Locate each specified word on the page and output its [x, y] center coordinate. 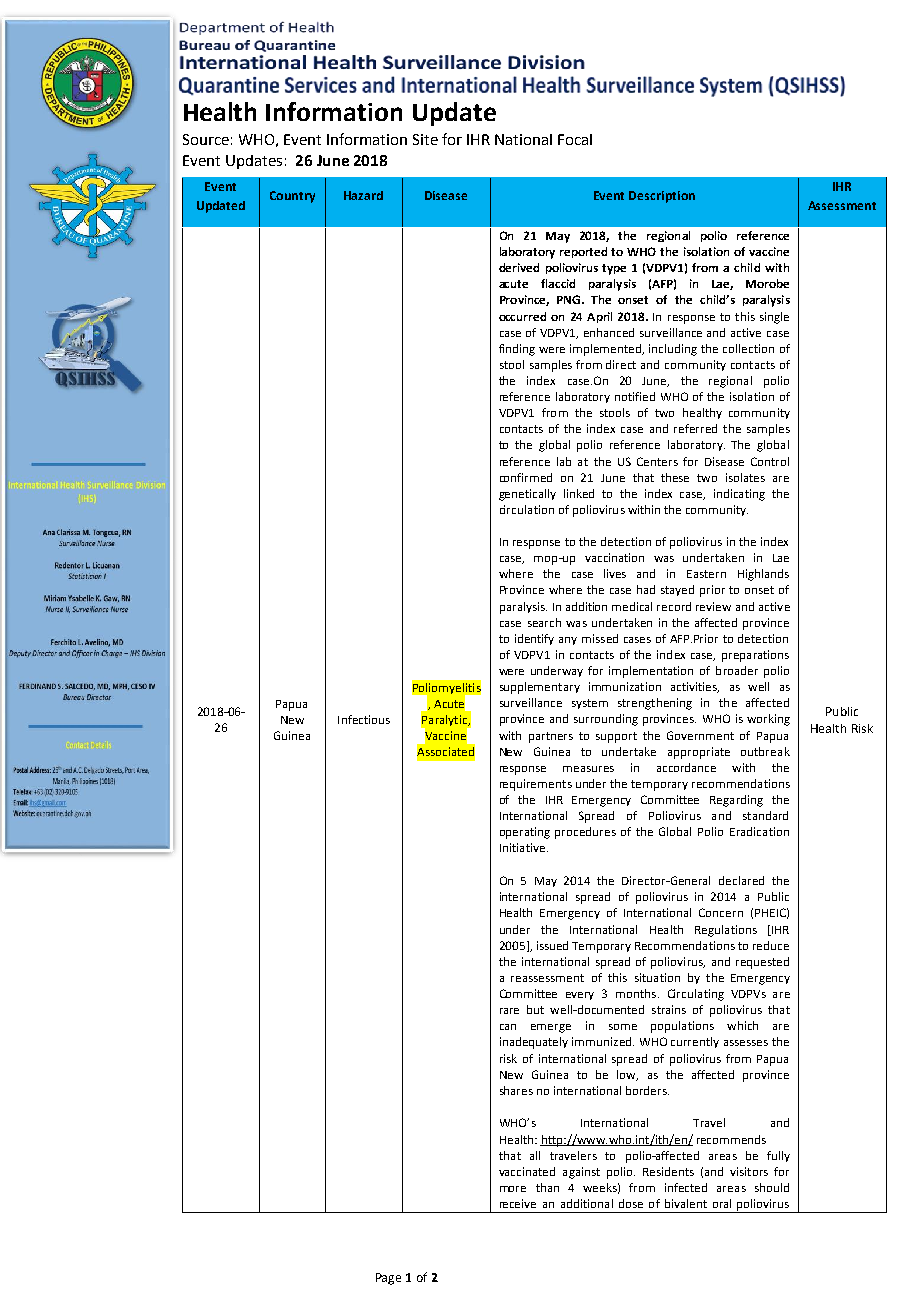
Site [425, 139]
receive [518, 1203]
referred [695, 428]
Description [662, 197]
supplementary [540, 688]
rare [509, 1011]
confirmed [526, 477]
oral [722, 1203]
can [508, 1027]
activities [695, 687]
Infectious [364, 719]
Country [292, 197]
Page [388, 1279]
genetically [527, 495]
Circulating [696, 995]
